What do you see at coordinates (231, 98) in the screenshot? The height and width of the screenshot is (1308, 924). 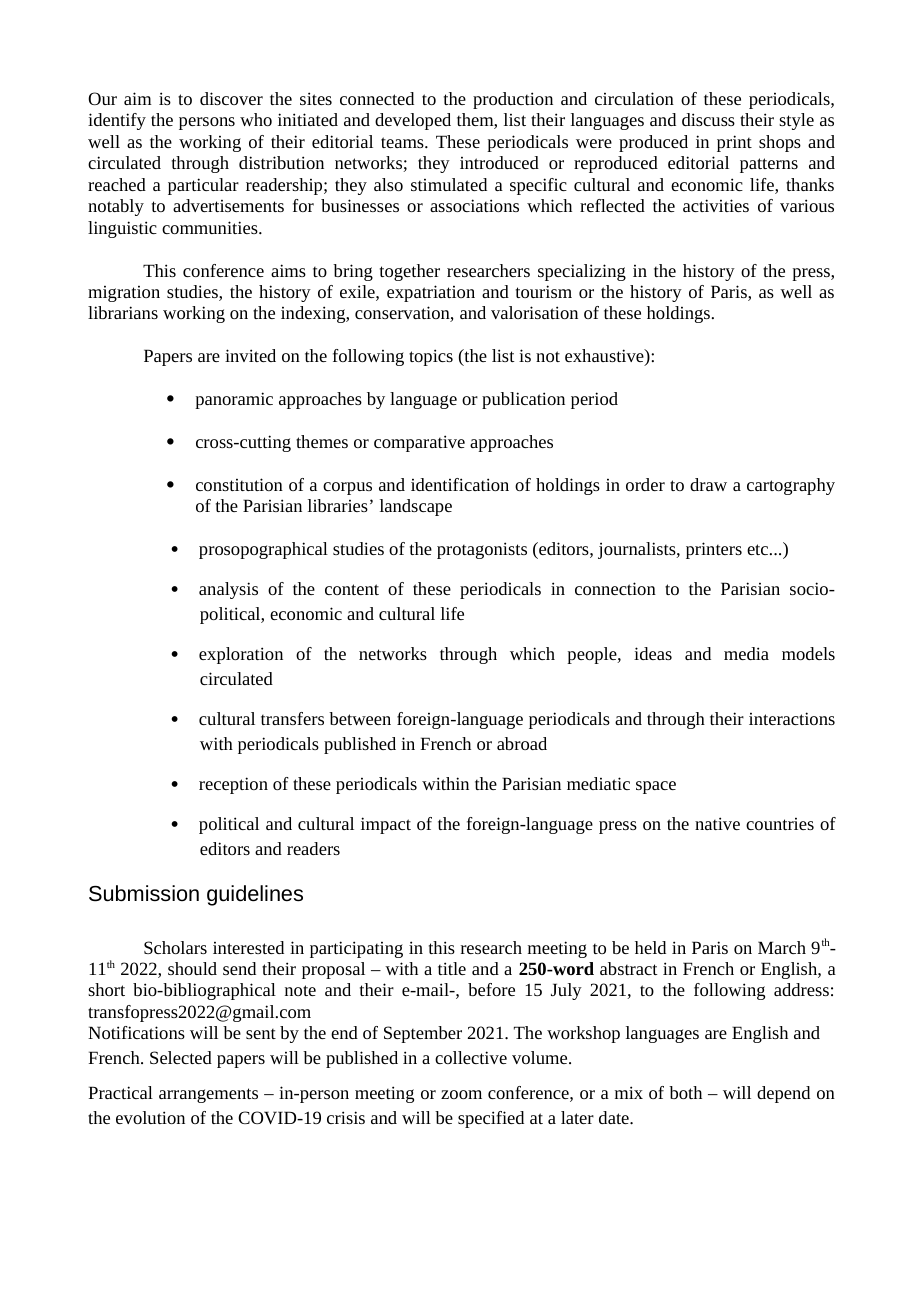 I see `discover` at bounding box center [231, 98].
